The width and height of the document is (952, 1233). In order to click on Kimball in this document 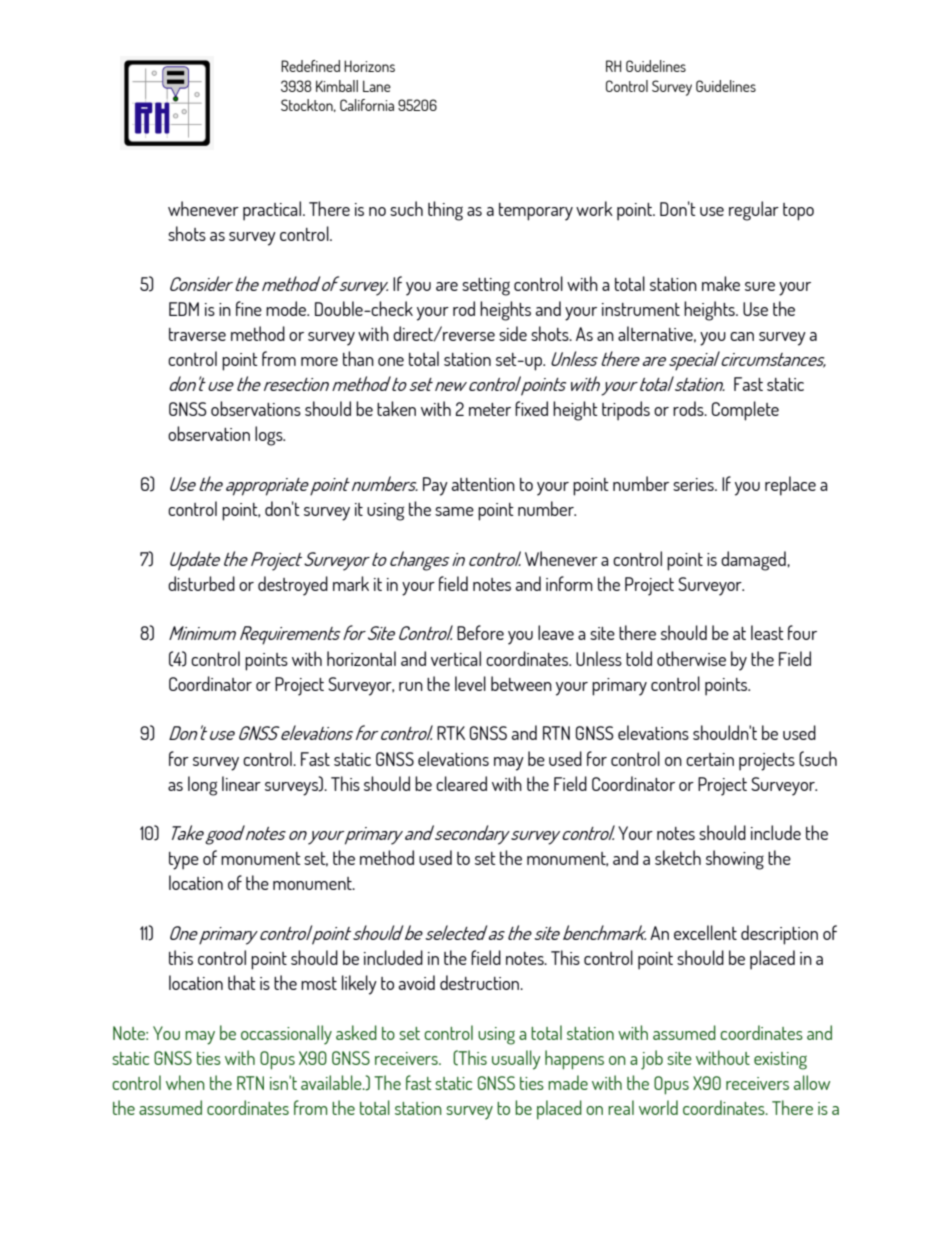, I will do `click(337, 86)`.
